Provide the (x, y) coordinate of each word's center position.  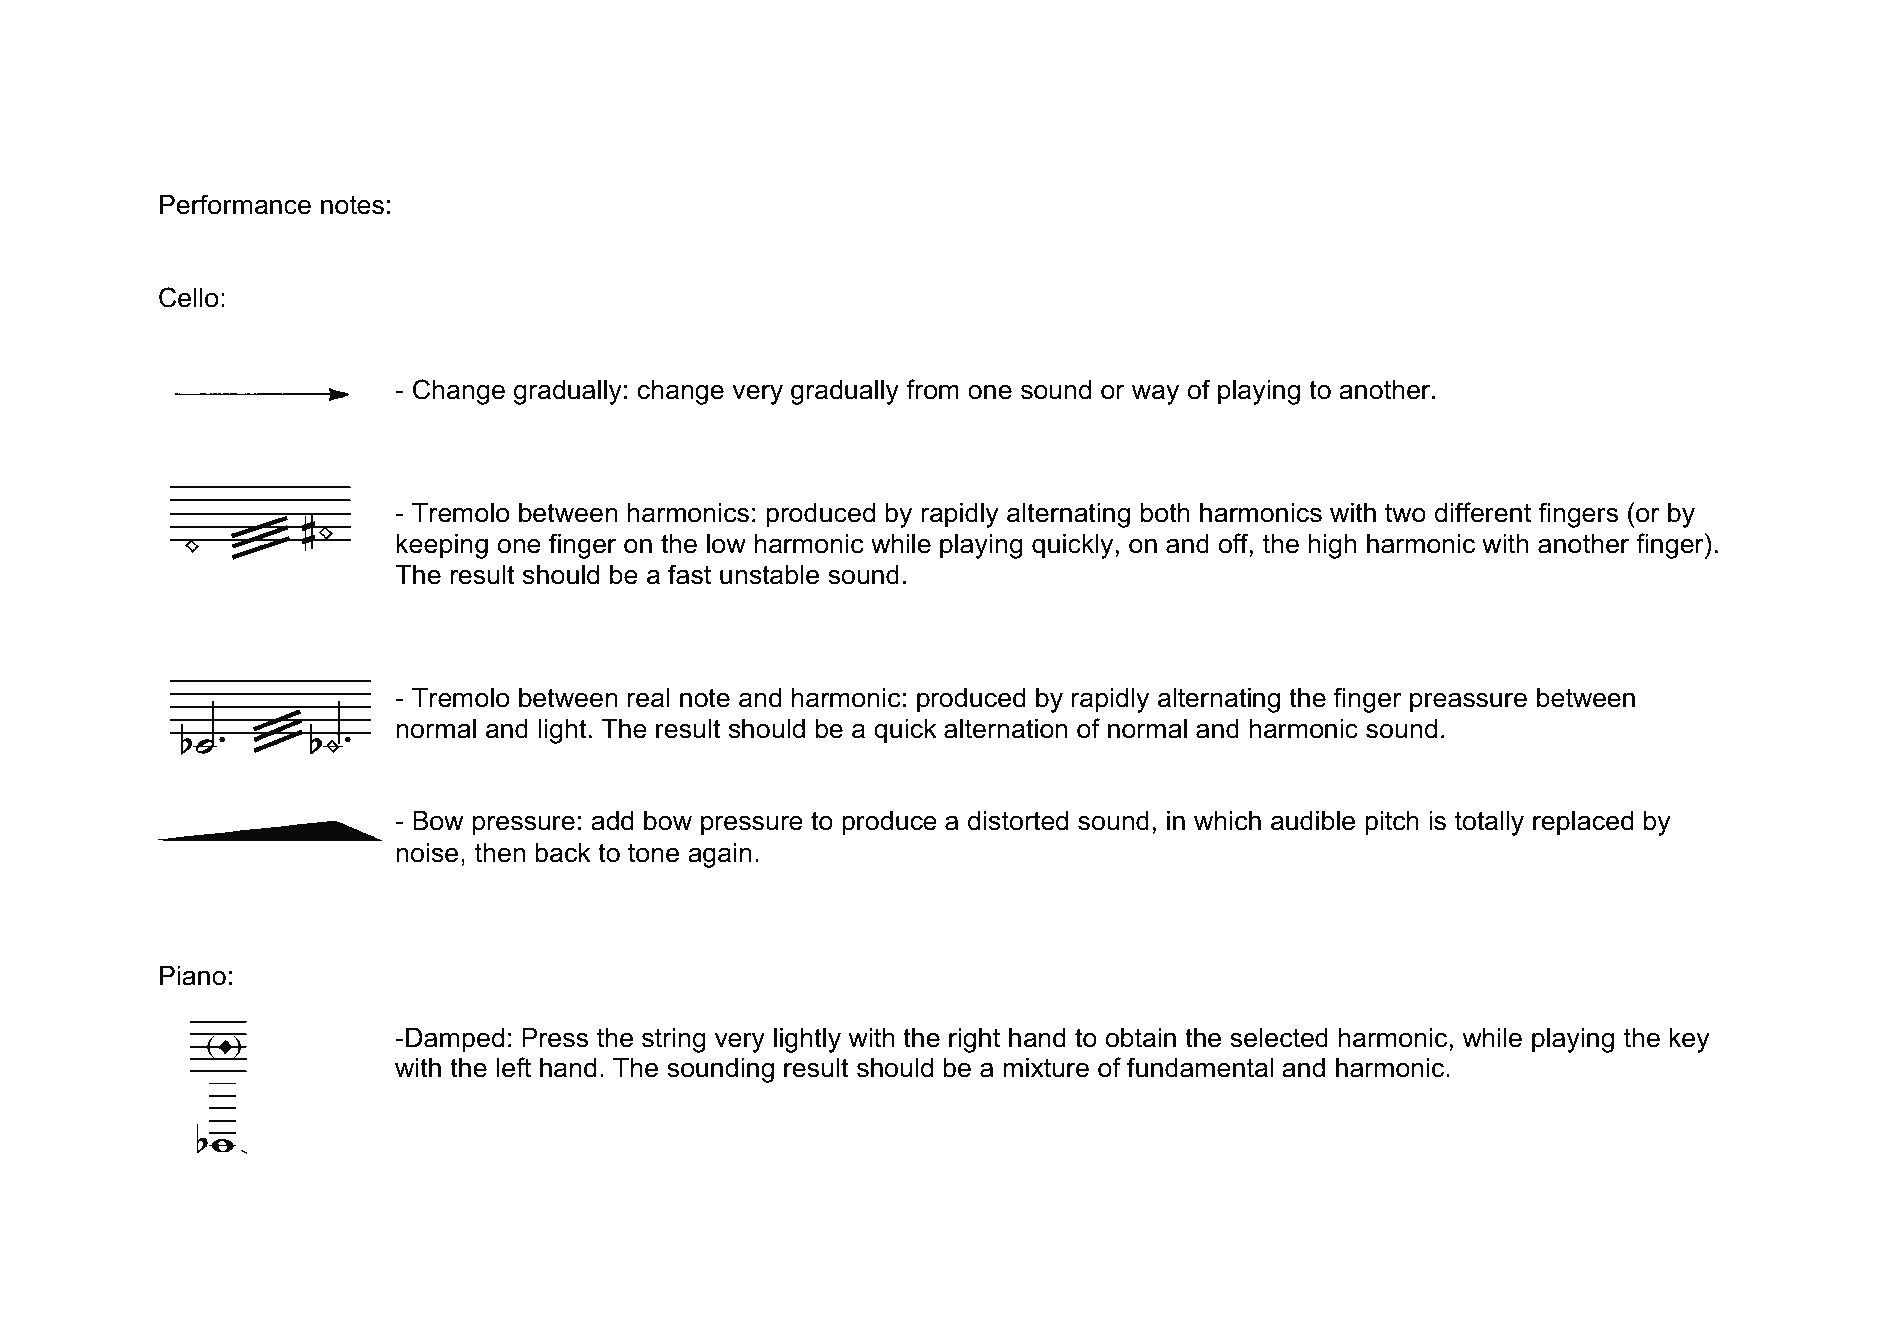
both (1165, 513)
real (648, 698)
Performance (235, 204)
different (1483, 512)
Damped (455, 1040)
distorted (1018, 821)
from (932, 389)
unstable (769, 575)
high (1332, 546)
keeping (442, 546)
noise (427, 853)
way (1155, 395)
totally (1489, 823)
